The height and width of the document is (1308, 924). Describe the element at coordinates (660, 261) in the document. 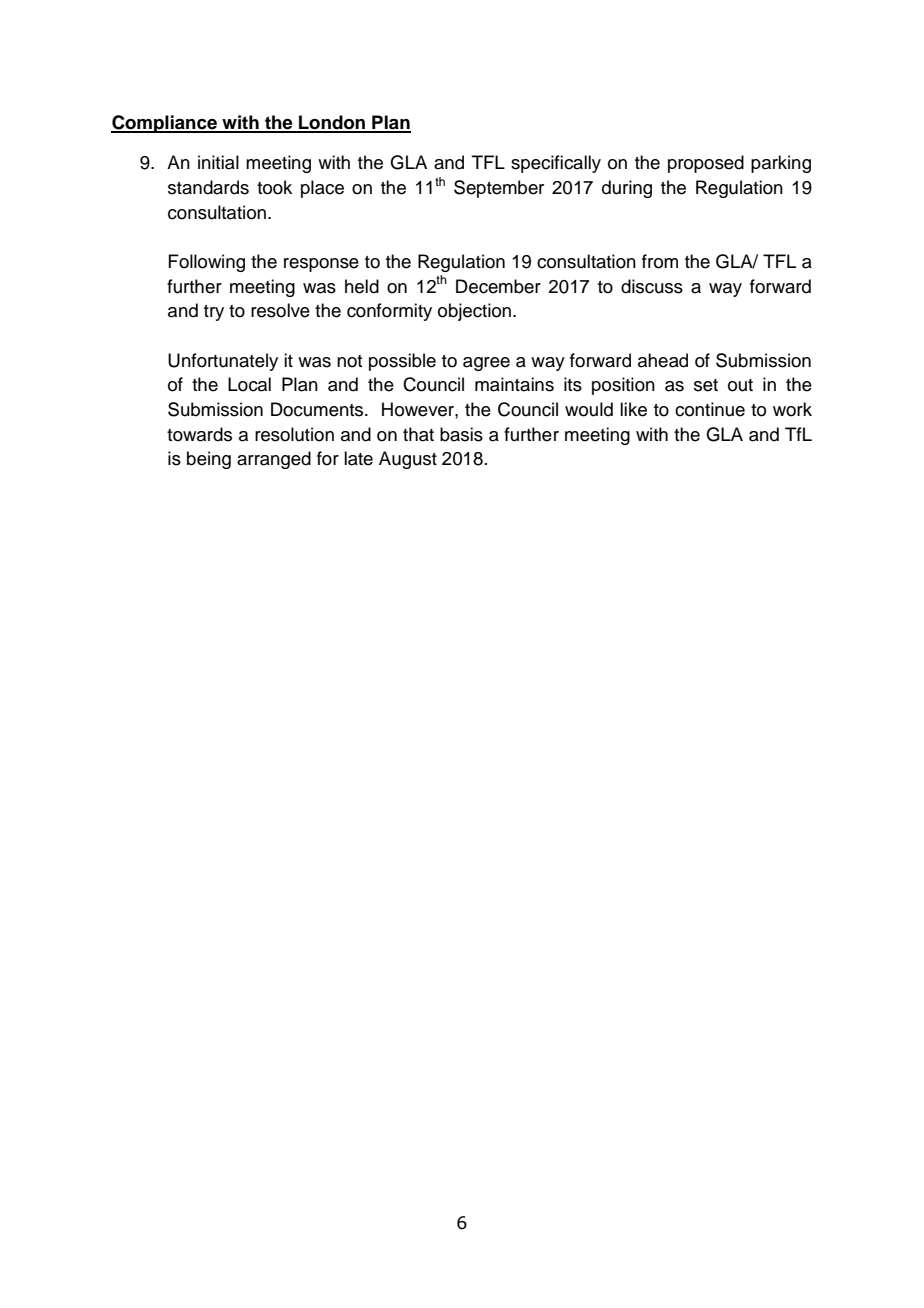

I see `from` at that location.
